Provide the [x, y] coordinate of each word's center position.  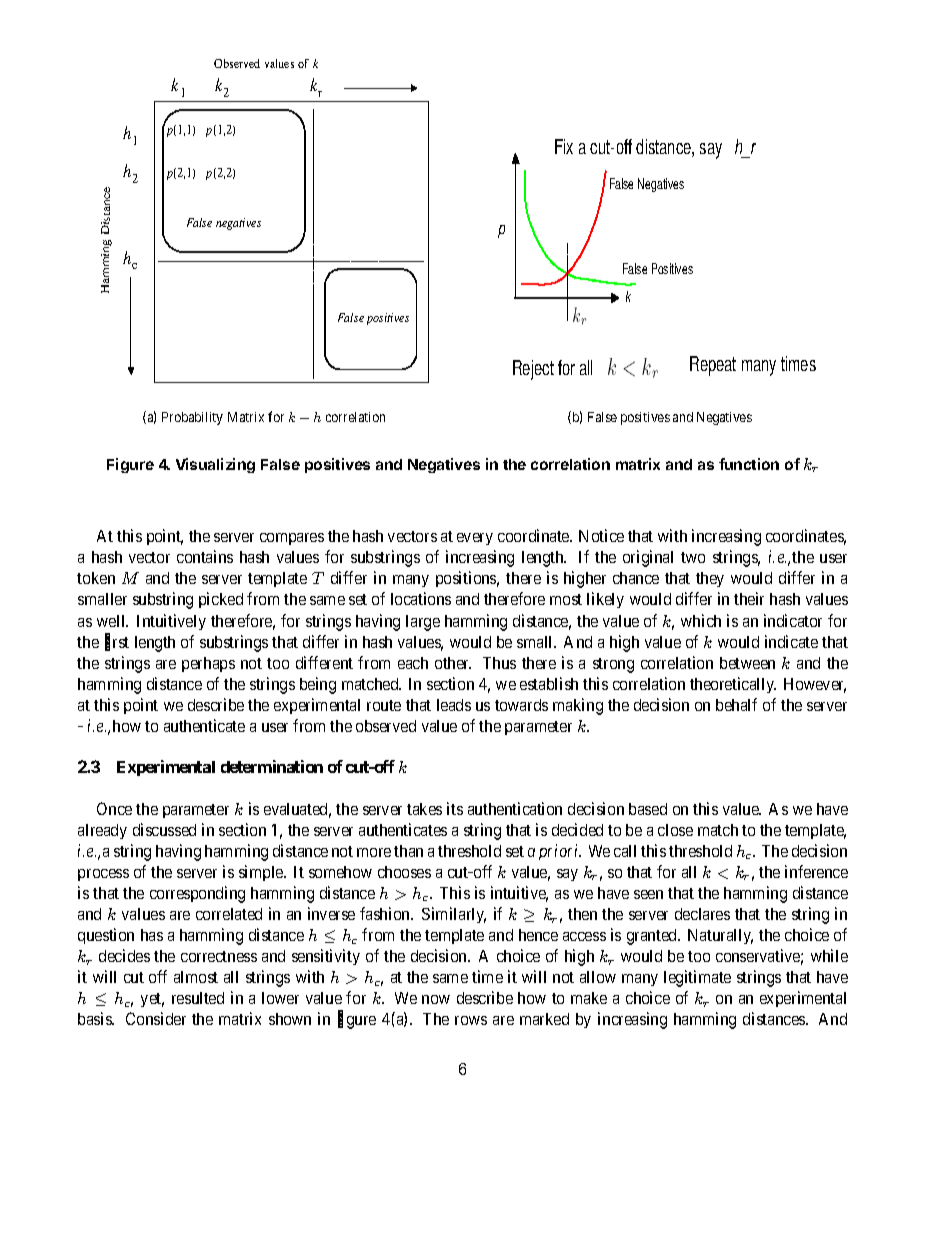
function [749, 464]
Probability [192, 418]
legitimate [697, 978]
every [475, 539]
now [436, 999]
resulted [198, 998]
